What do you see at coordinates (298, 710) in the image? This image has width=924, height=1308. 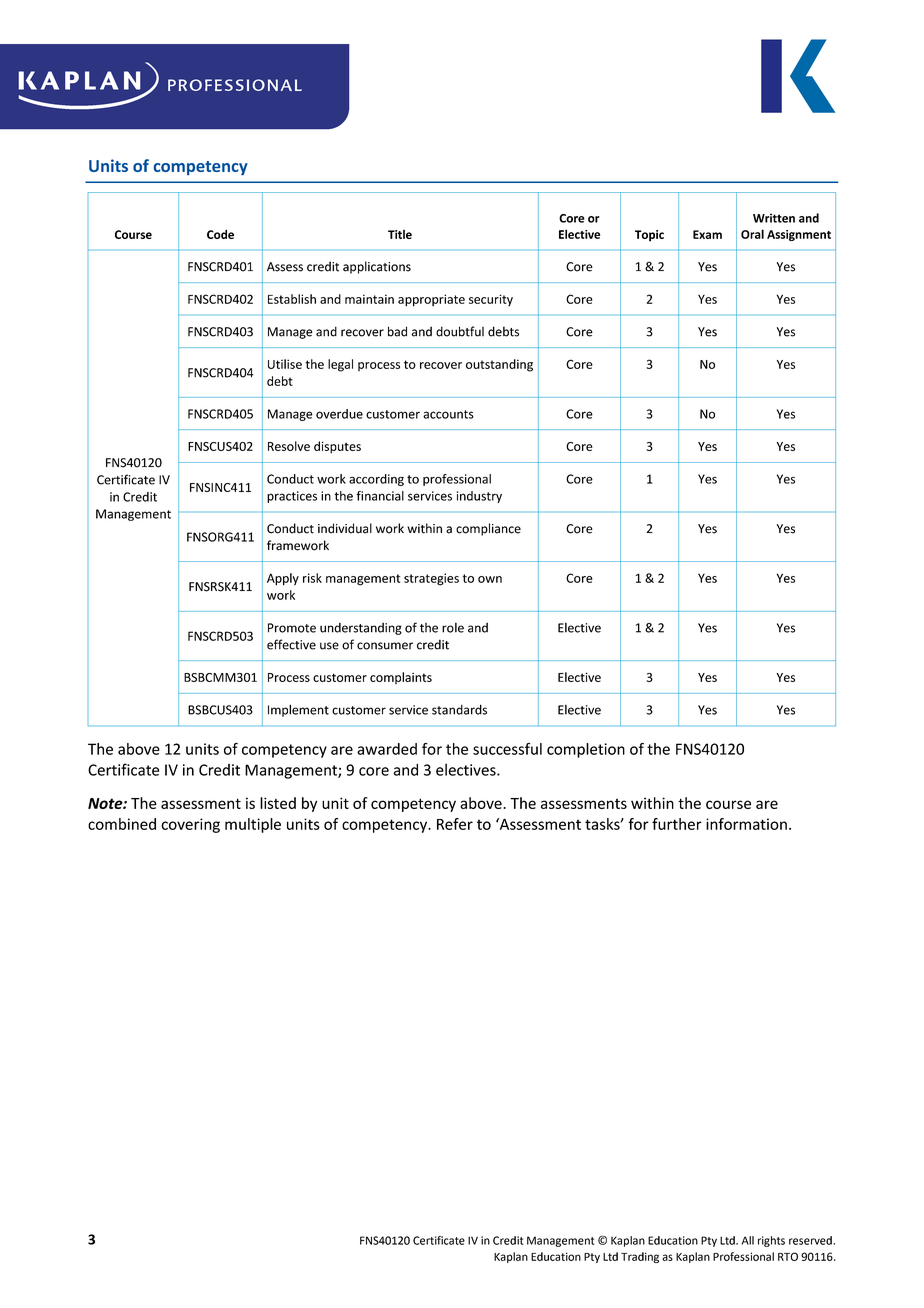 I see `Implement` at bounding box center [298, 710].
